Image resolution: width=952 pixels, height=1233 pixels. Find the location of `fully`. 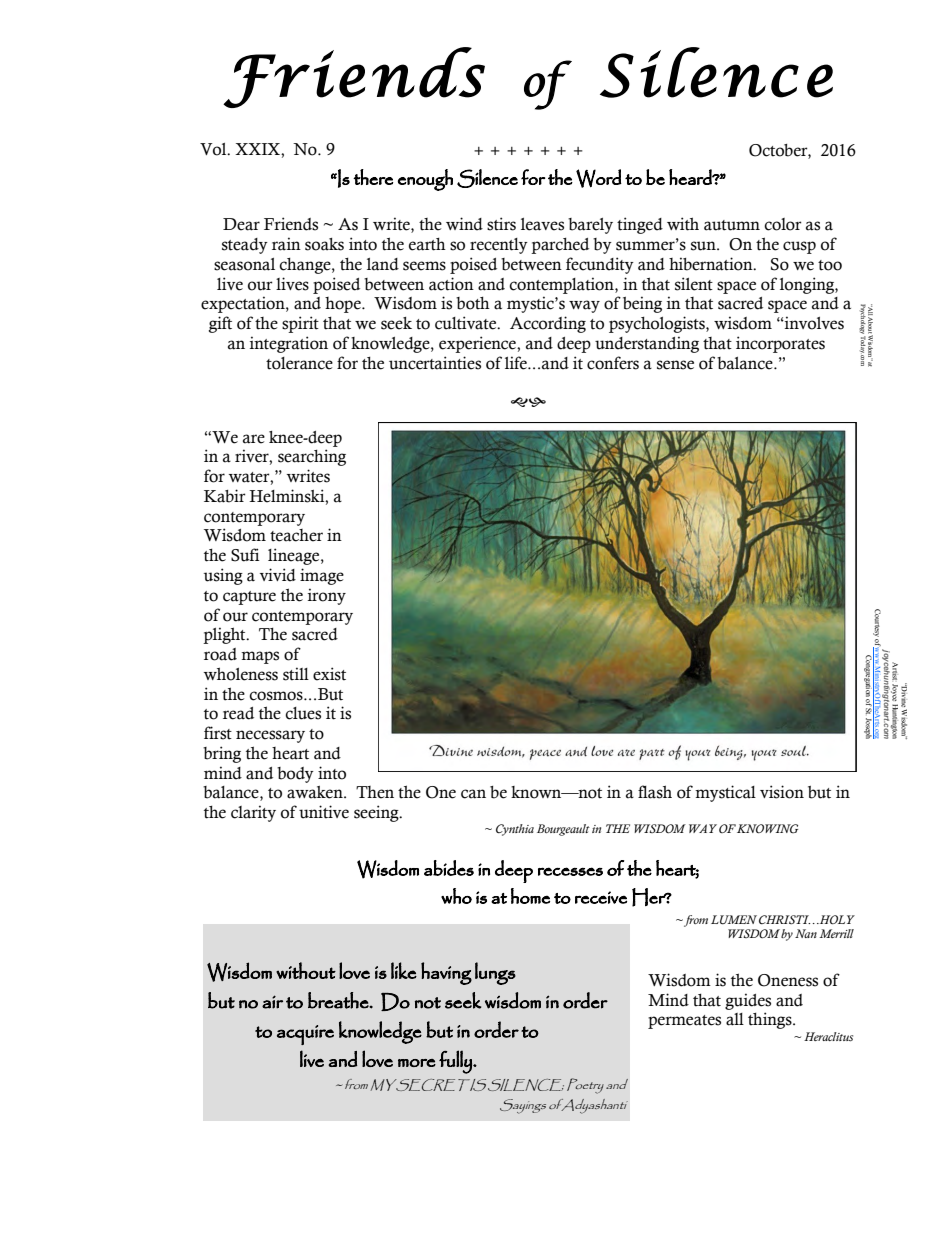

fully is located at coordinates (456, 1062).
